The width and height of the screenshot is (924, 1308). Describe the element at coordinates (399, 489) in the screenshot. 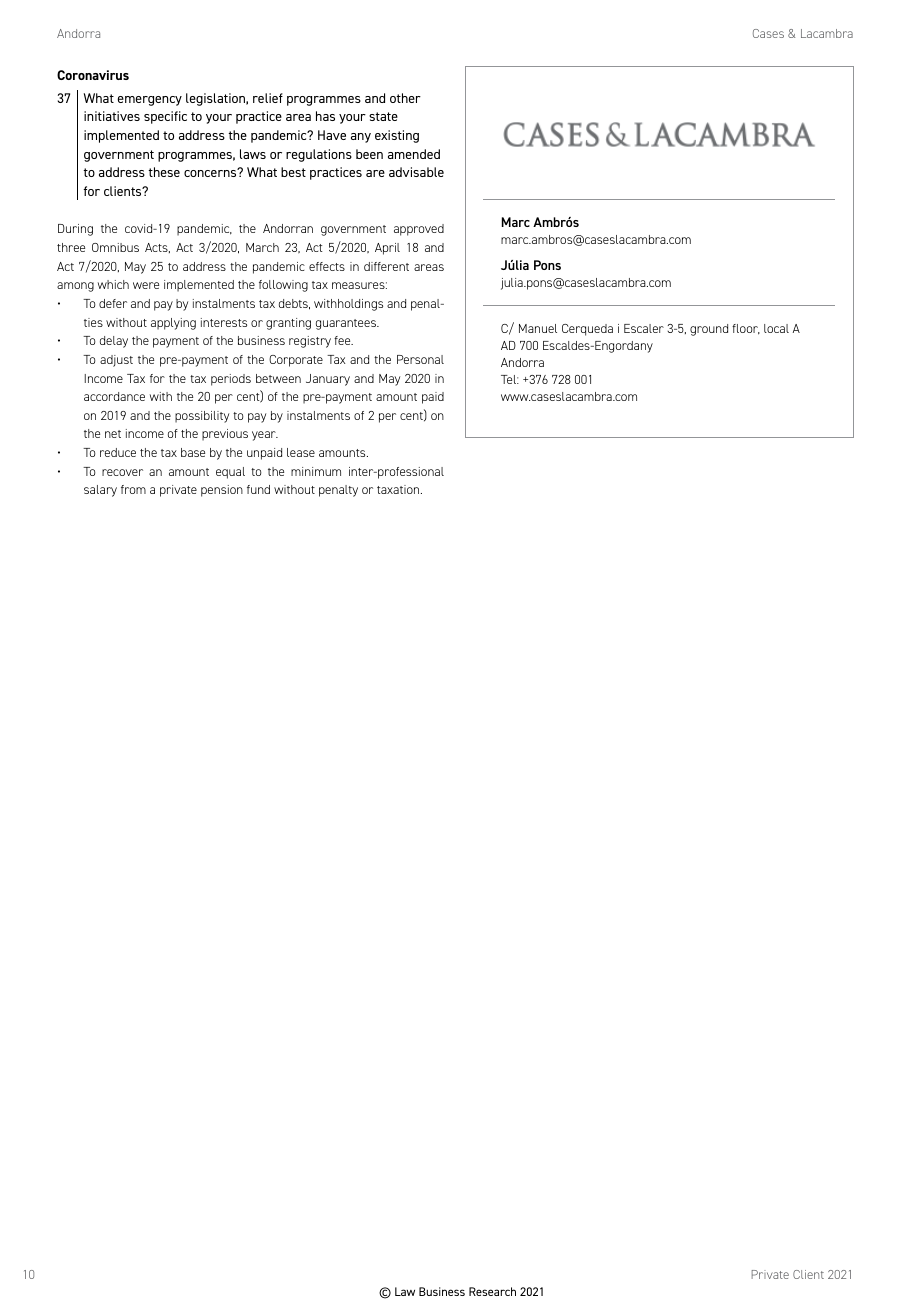

I see `taxation` at that location.
